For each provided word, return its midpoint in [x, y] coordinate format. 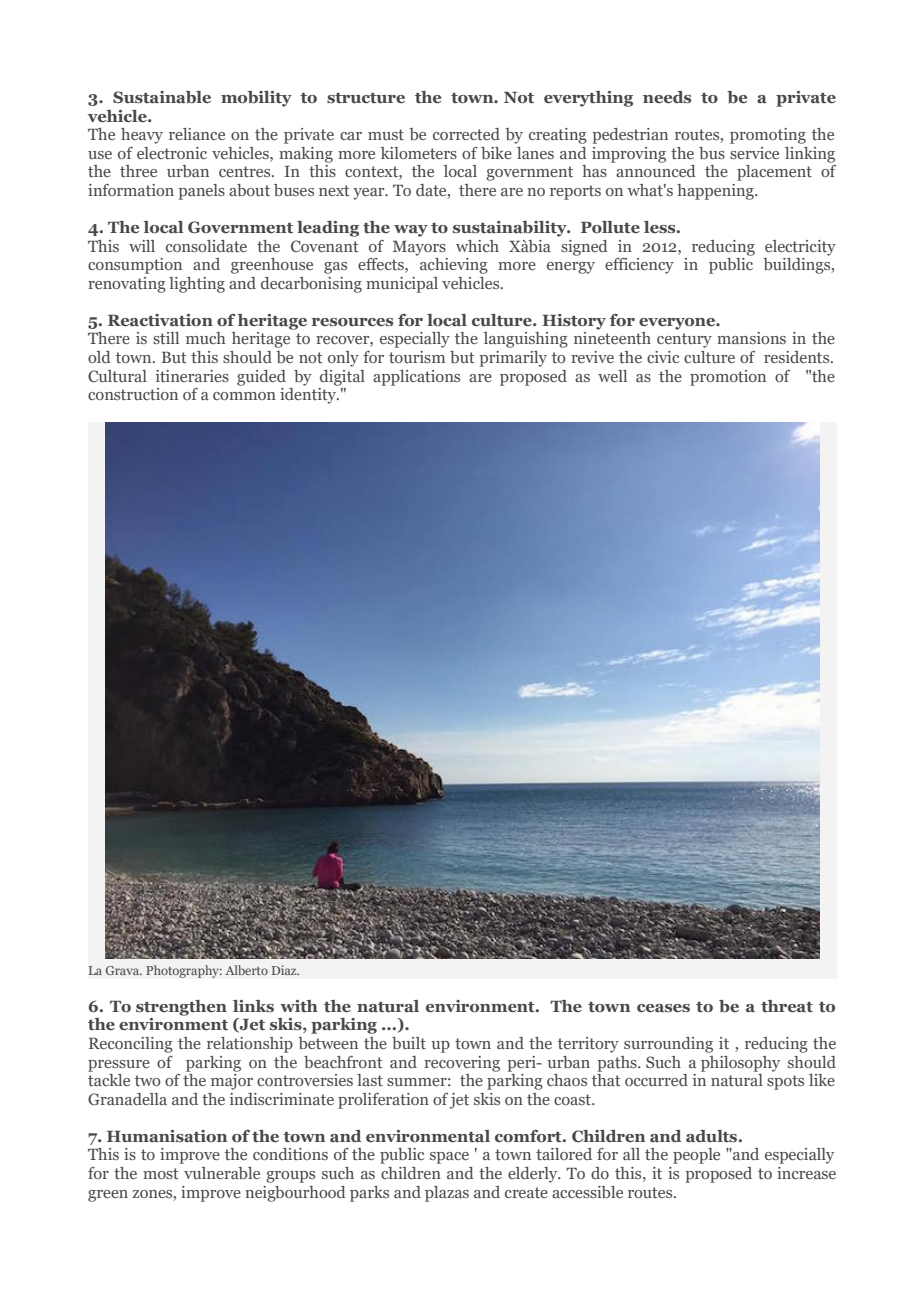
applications [416, 378]
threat [787, 1006]
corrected [466, 134]
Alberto [246, 970]
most [161, 1173]
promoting [768, 136]
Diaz [285, 970]
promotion [728, 378]
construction [133, 394]
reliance [197, 134]
